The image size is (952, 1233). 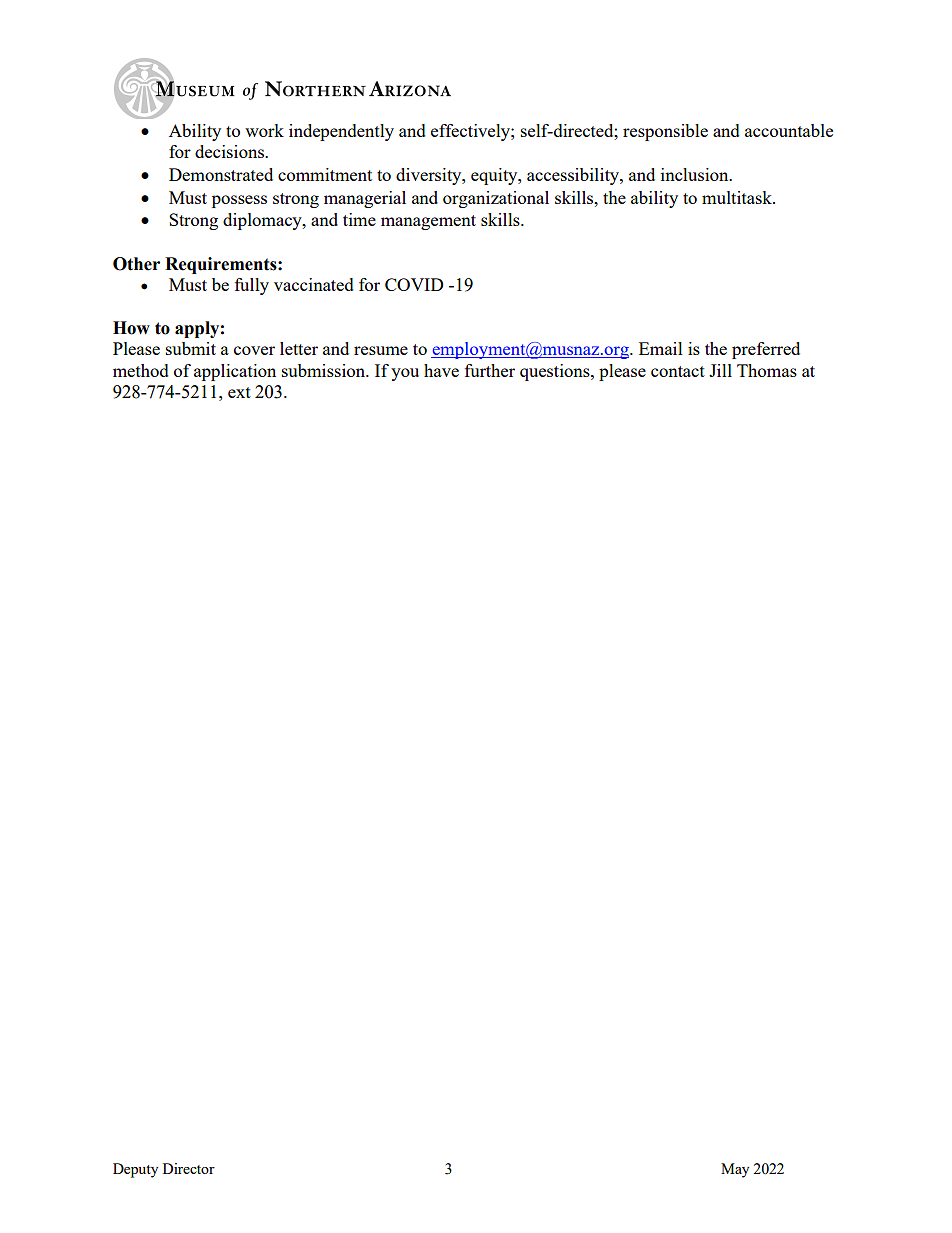 What do you see at coordinates (678, 371) in the screenshot?
I see `contact` at bounding box center [678, 371].
